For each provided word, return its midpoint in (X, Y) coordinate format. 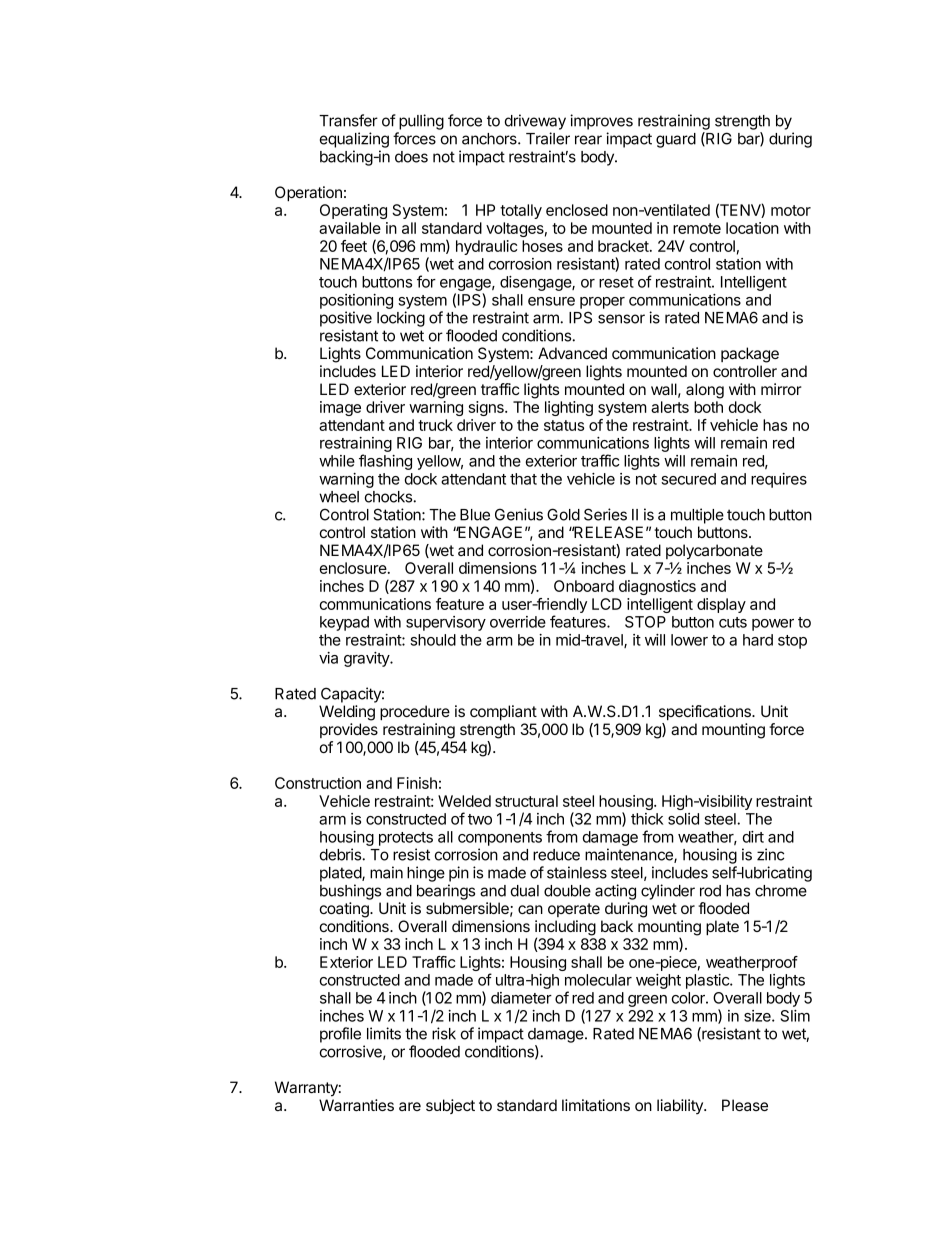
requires (779, 480)
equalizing (354, 140)
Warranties (356, 1105)
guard (676, 140)
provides (349, 730)
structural (526, 801)
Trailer (548, 138)
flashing (385, 462)
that (523, 479)
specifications (706, 712)
